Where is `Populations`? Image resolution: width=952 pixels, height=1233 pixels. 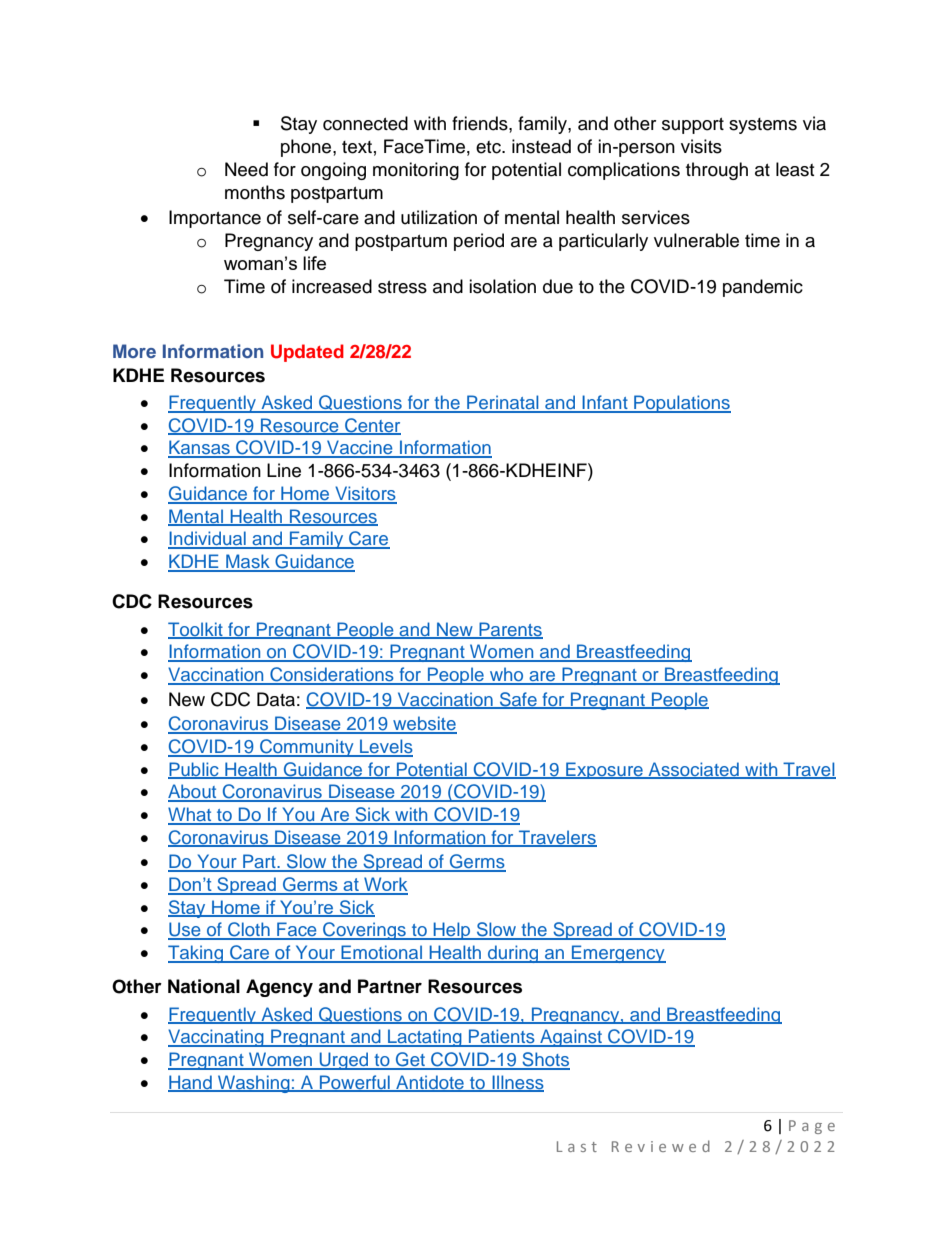
Populations is located at coordinates (681, 404).
